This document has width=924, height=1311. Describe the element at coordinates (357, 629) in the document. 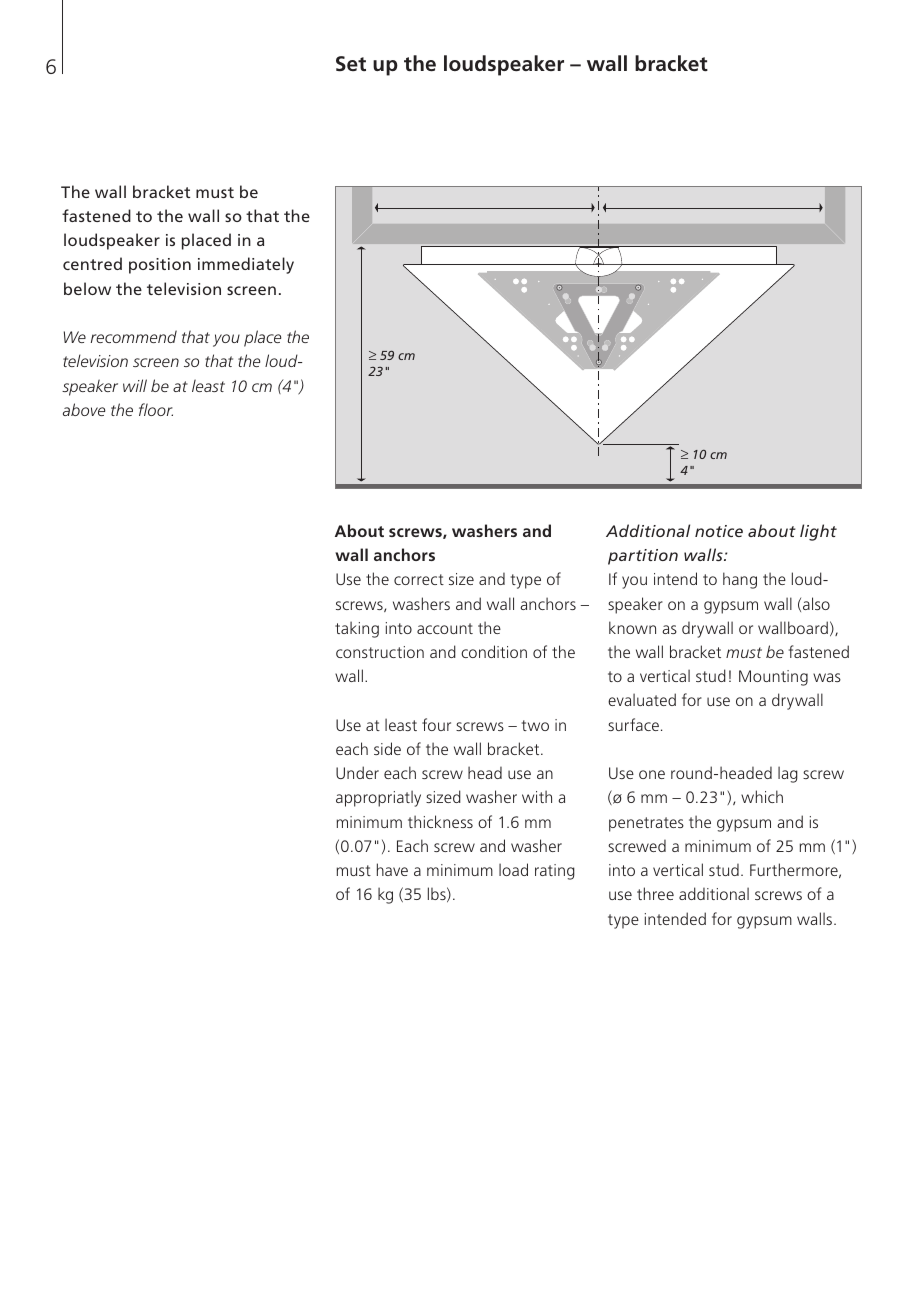

I see `taking` at that location.
